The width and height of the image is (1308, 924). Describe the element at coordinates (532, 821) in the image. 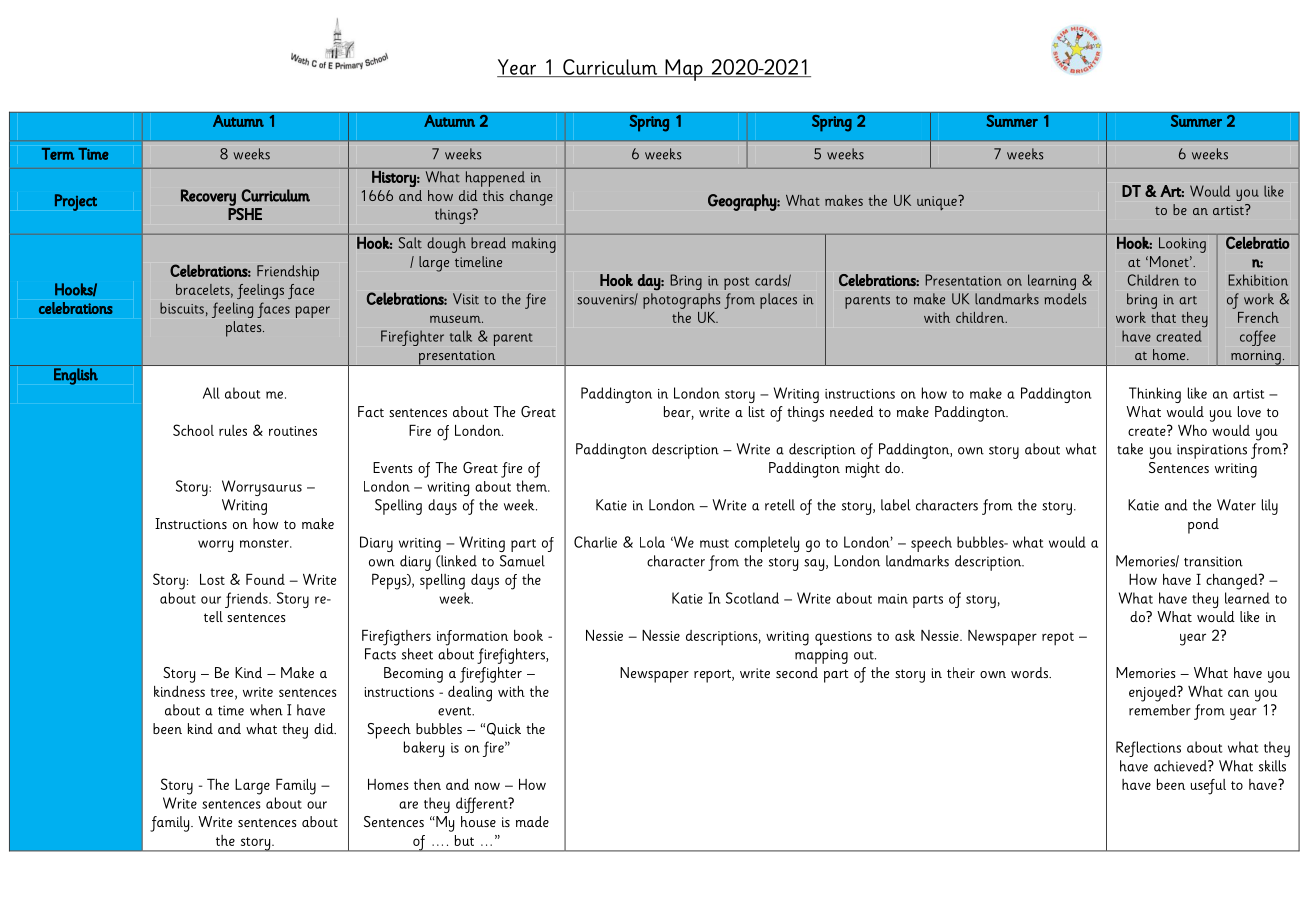

I see `made` at that location.
